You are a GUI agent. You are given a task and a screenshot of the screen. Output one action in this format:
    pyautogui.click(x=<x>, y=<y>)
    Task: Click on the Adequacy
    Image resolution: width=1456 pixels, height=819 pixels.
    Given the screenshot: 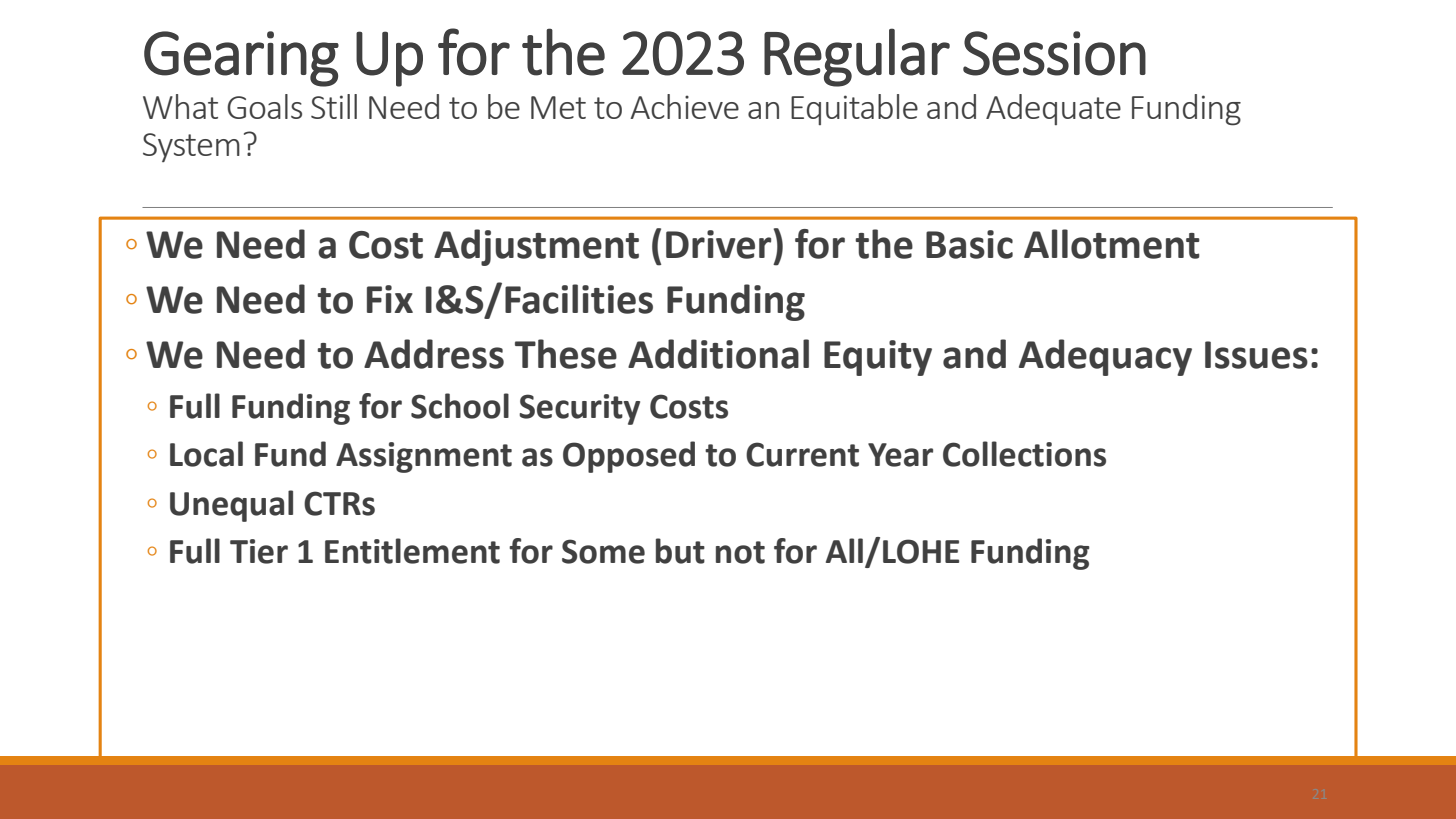 What is the action you would take?
    pyautogui.click(x=1105, y=357)
